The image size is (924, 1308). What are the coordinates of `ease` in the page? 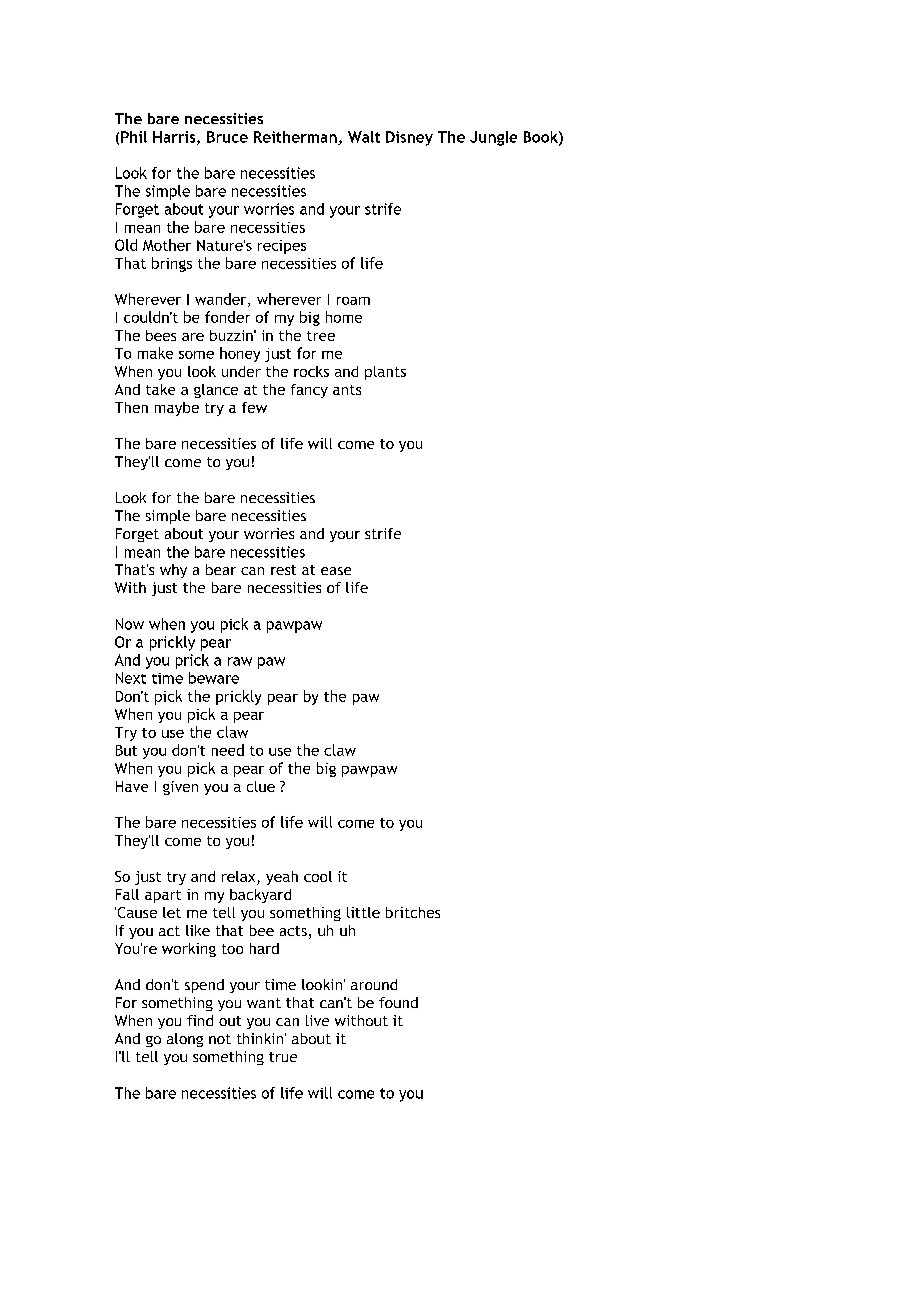 It's located at (336, 571).
